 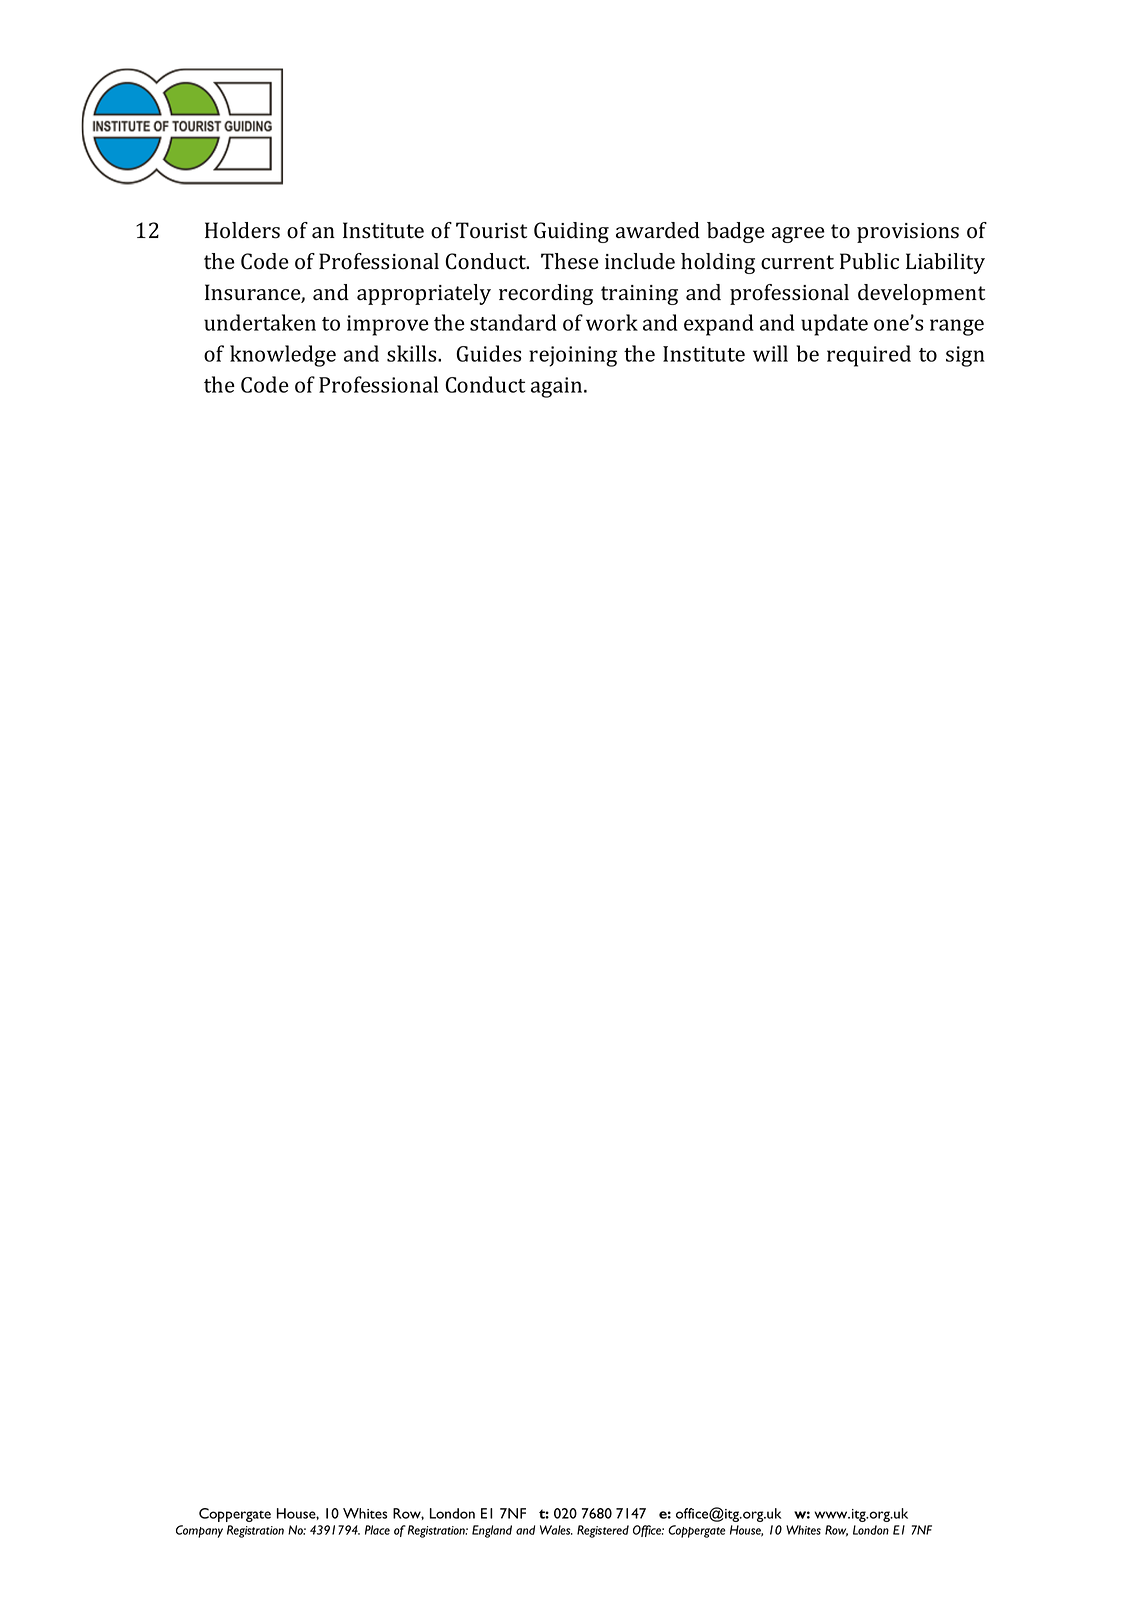 What do you see at coordinates (965, 356) in the page?
I see `sign` at bounding box center [965, 356].
